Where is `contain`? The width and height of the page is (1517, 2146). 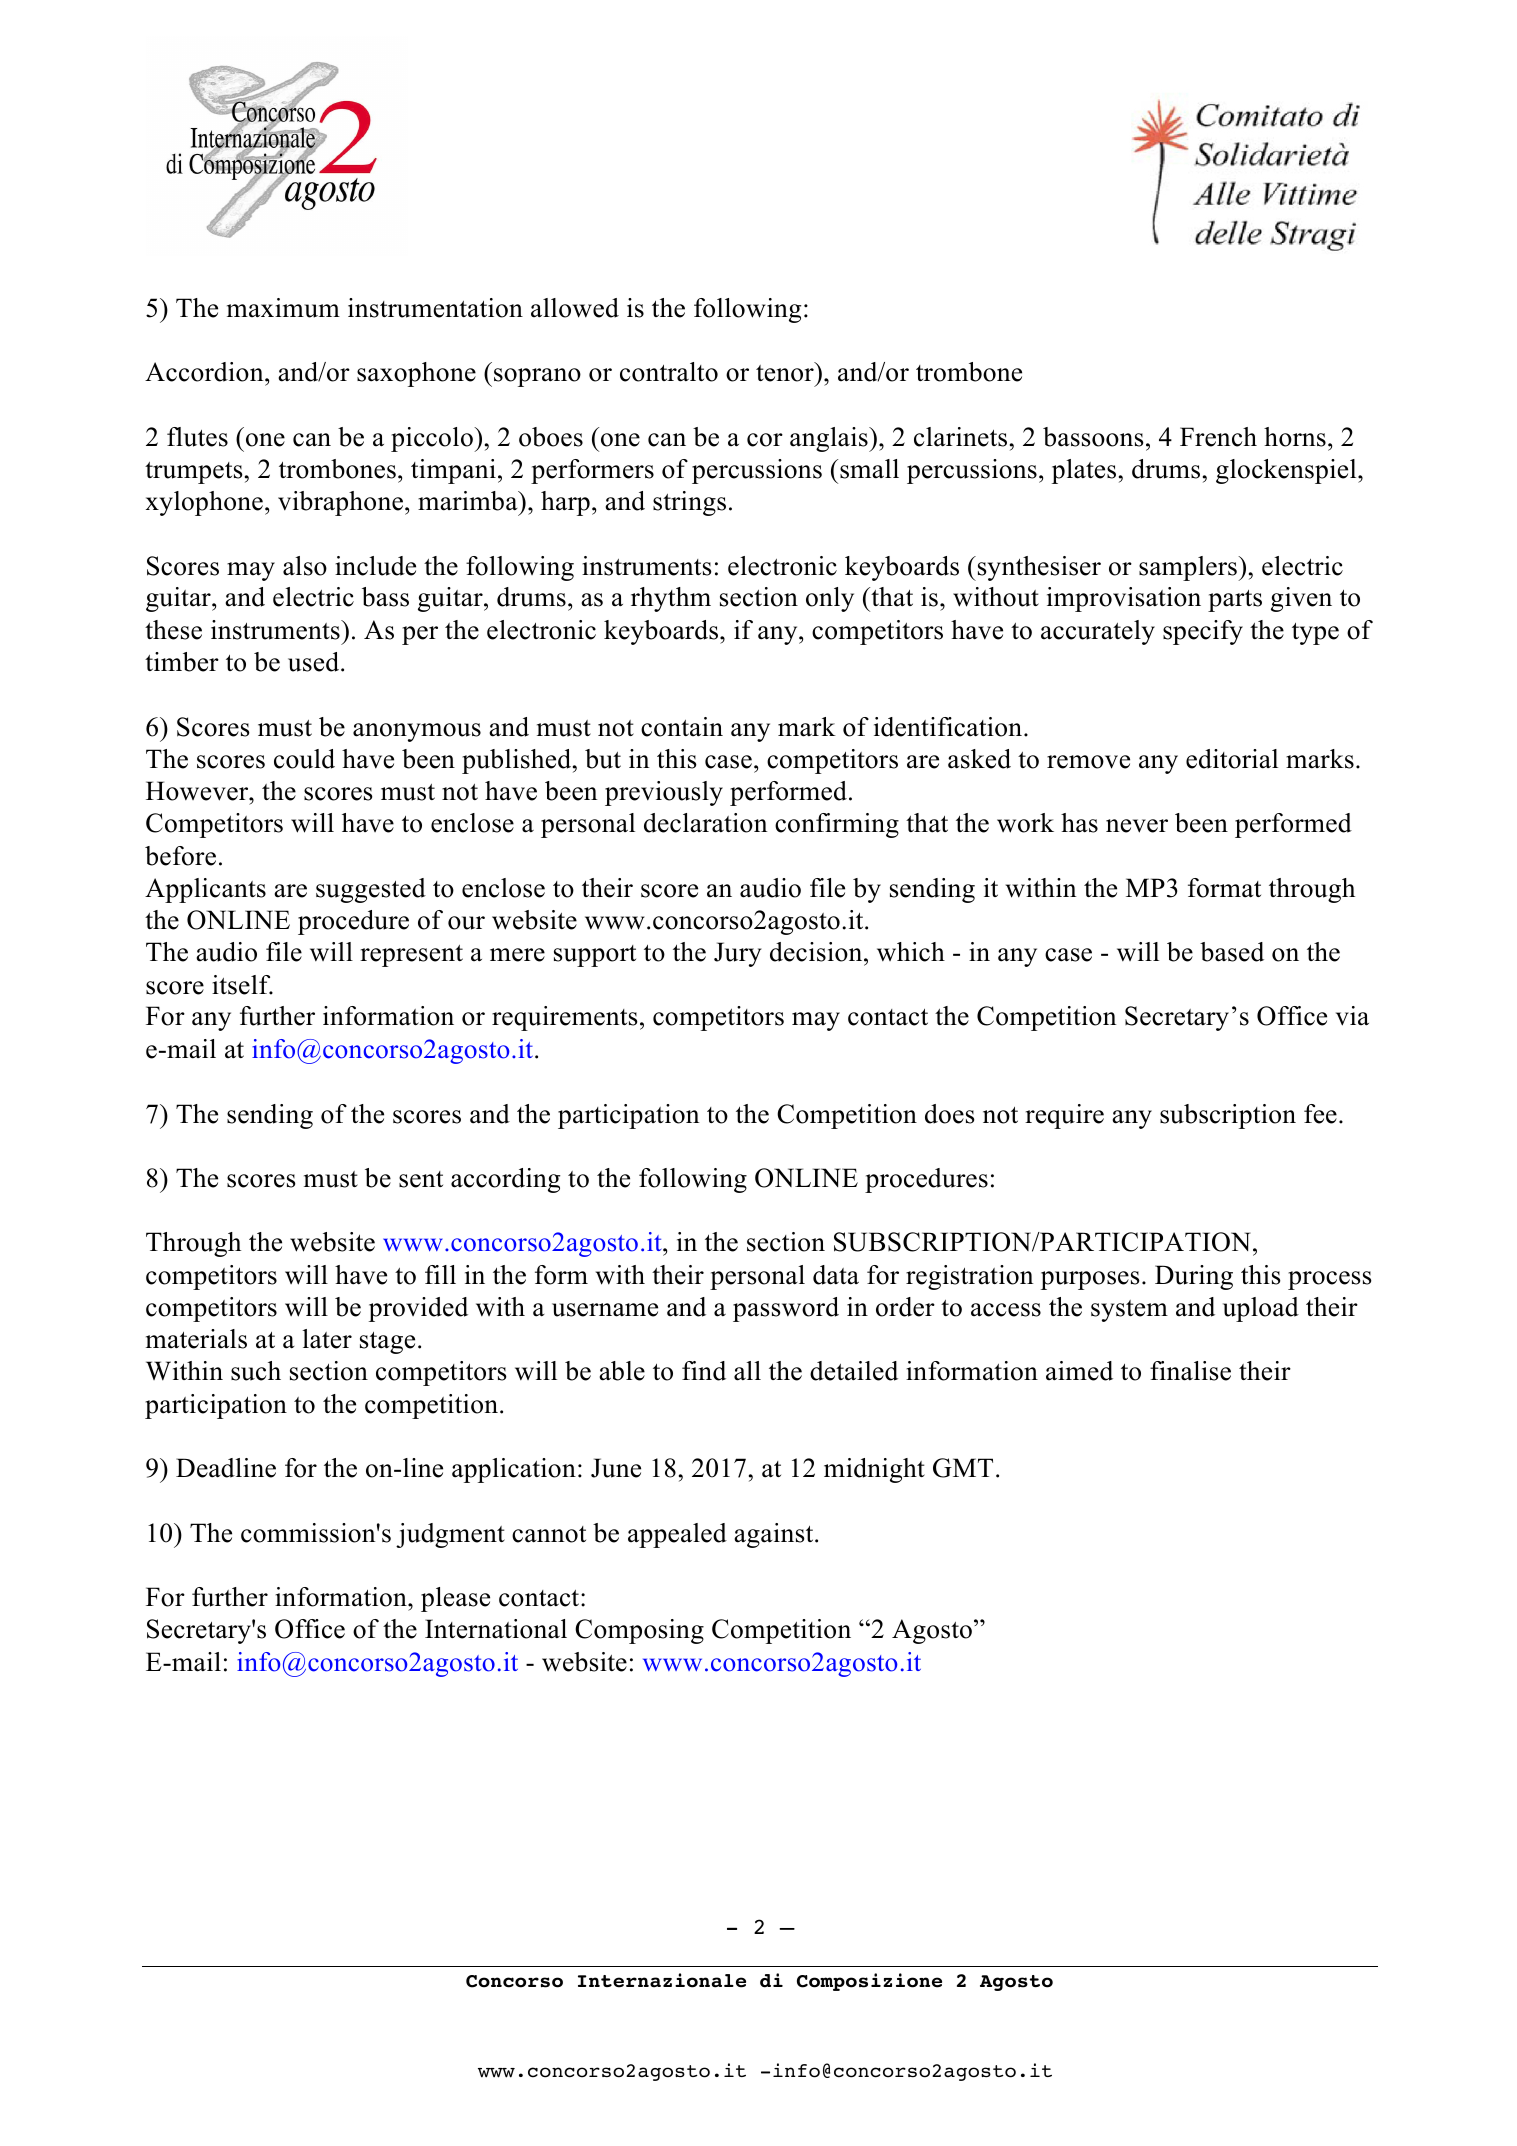
contain is located at coordinates (682, 727).
